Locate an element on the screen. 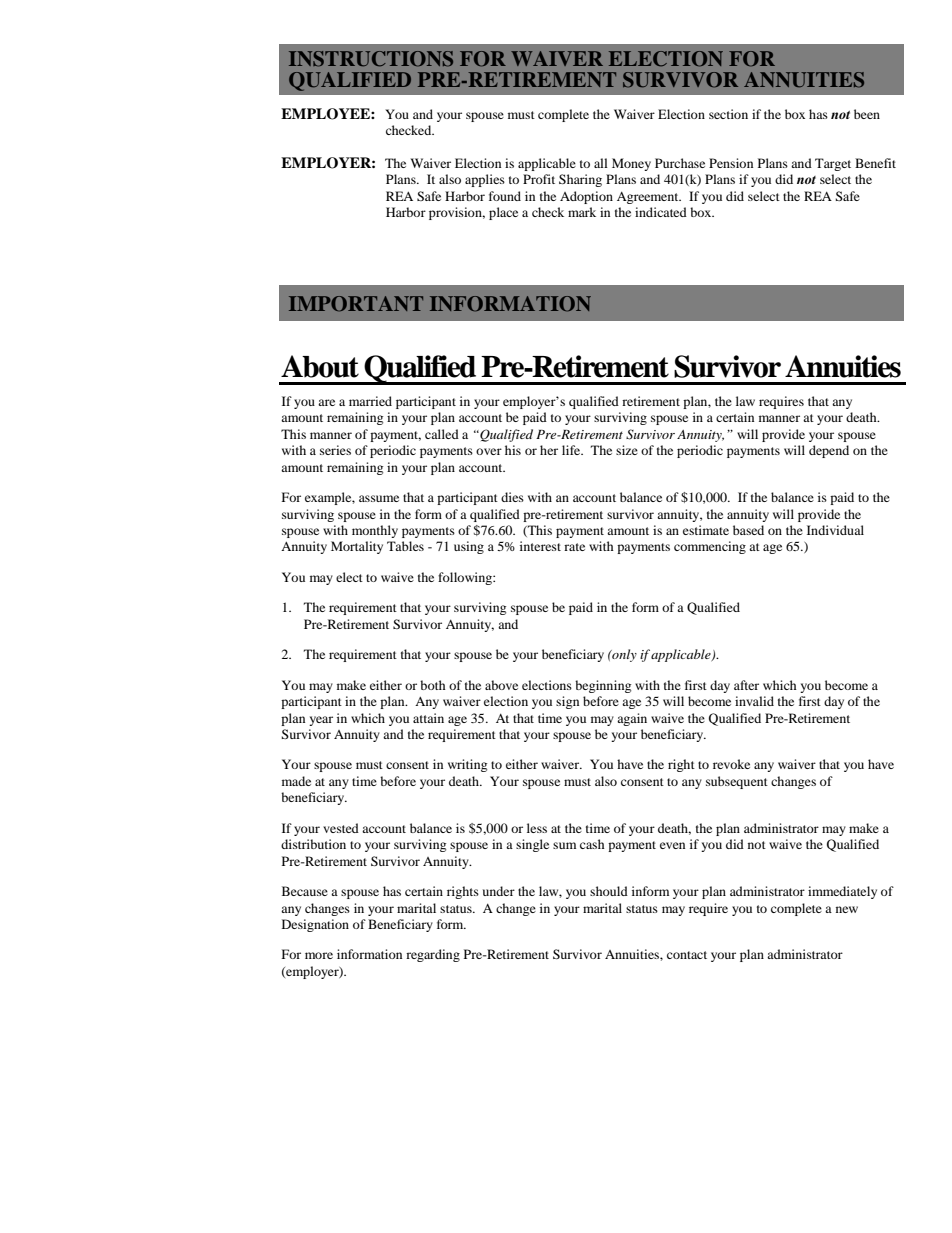 This screenshot has width=952, height=1233. year is located at coordinates (321, 721).
